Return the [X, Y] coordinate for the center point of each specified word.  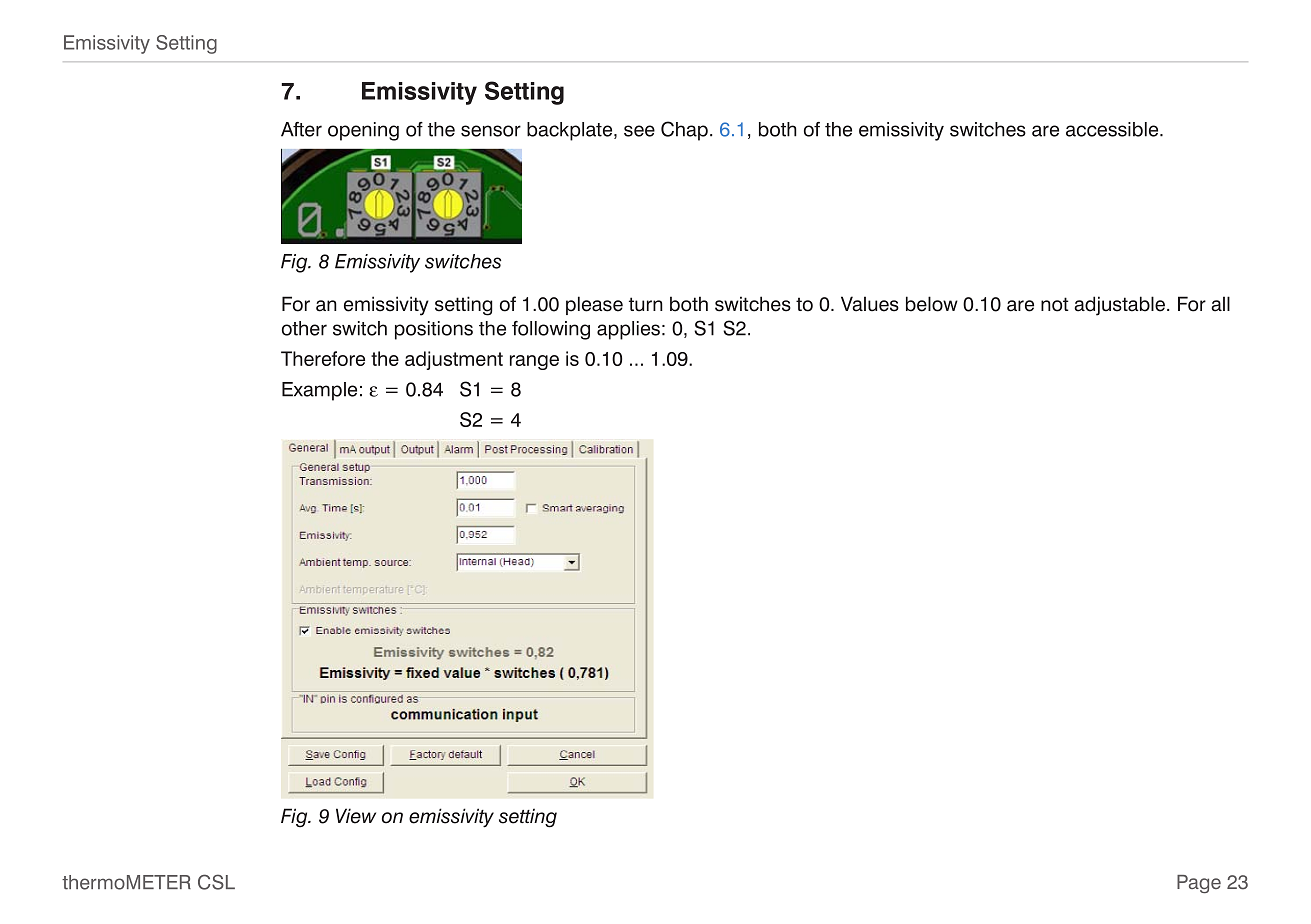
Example [319, 391]
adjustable [1119, 306]
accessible [1113, 129]
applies [628, 330]
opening [363, 131]
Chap [684, 131]
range [534, 362]
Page [1199, 884]
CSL [216, 882]
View [356, 816]
